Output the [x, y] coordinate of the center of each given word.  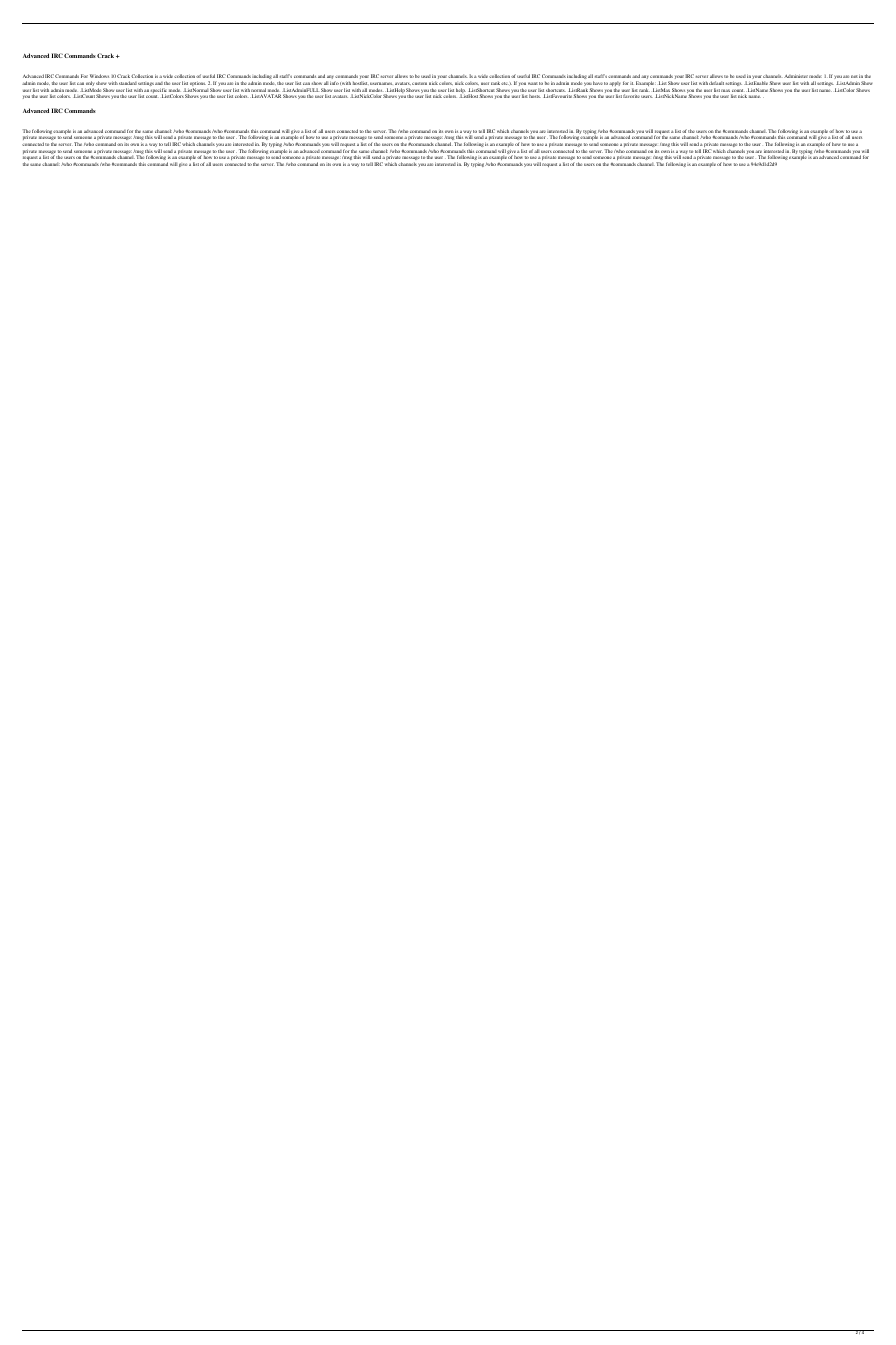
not [854, 76]
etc [505, 83]
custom [419, 83]
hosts [535, 96]
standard [128, 83]
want [533, 83]
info [334, 83]
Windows [99, 76]
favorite [631, 96]
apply [615, 84]
